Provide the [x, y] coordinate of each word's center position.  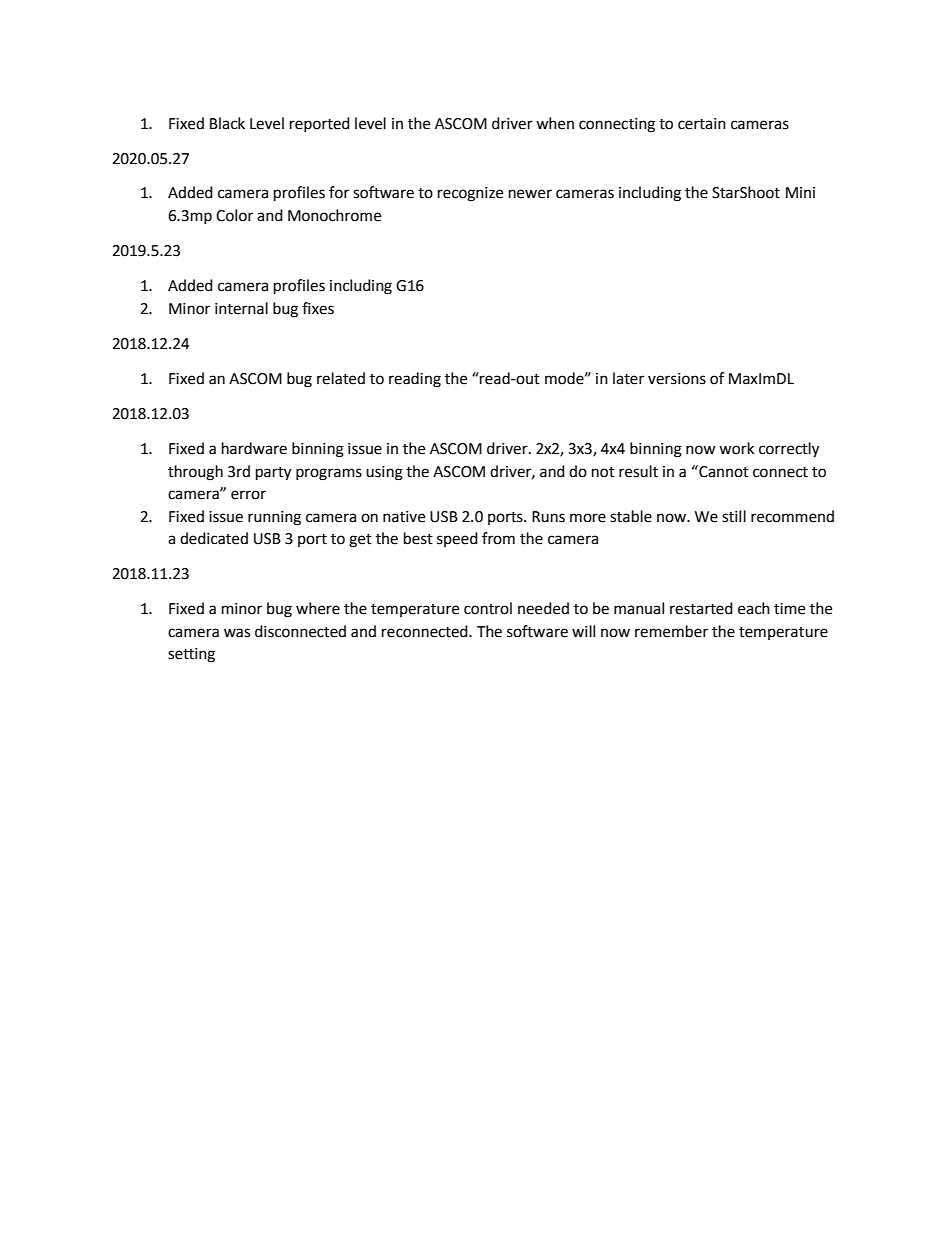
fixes [318, 308]
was [237, 633]
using [384, 473]
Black [227, 123]
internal [241, 308]
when [555, 123]
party [273, 474]
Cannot [723, 471]
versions [677, 379]
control [488, 608]
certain [702, 124]
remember [671, 631]
